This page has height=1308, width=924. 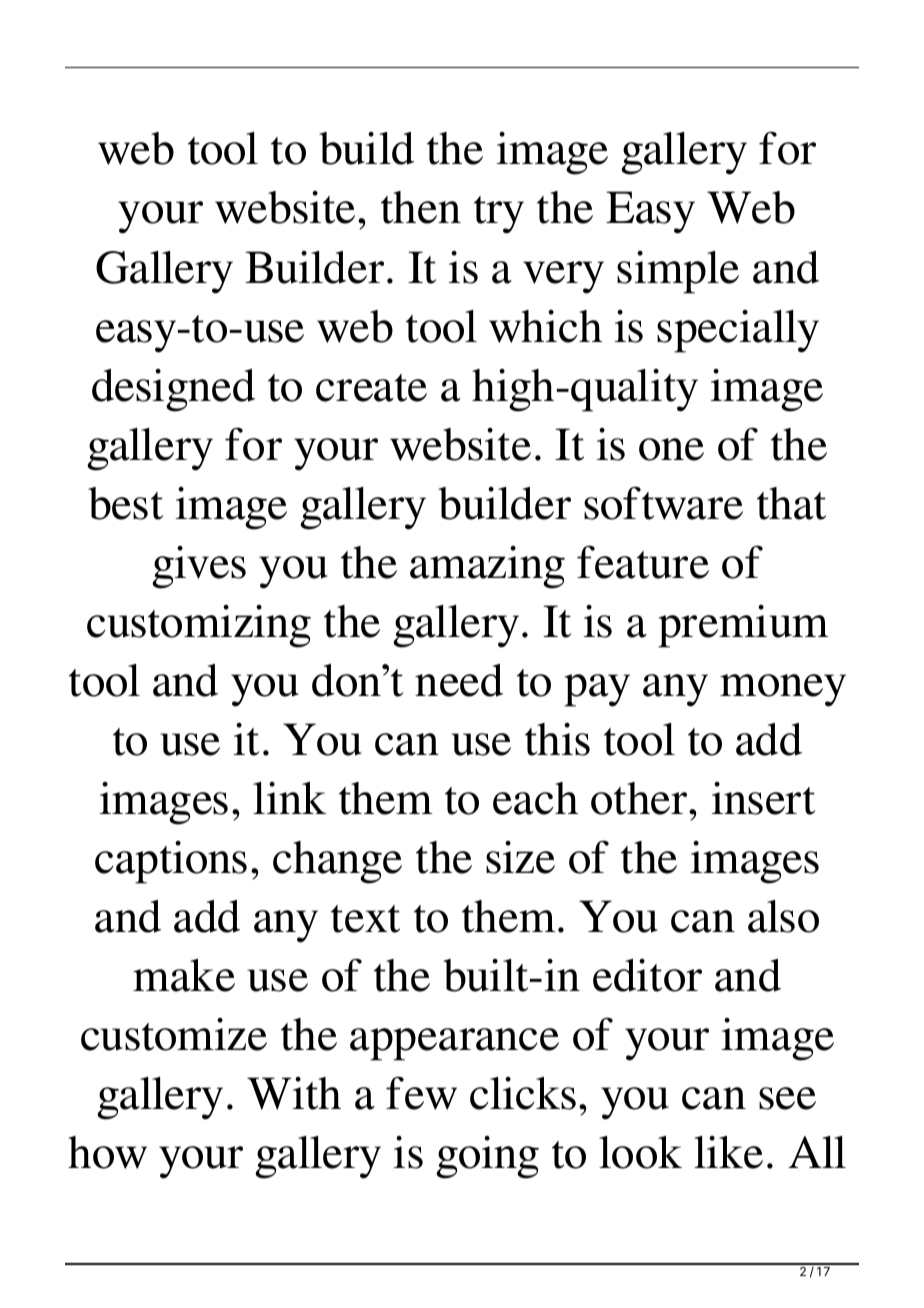 I want to click on like, so click(x=728, y=1152).
